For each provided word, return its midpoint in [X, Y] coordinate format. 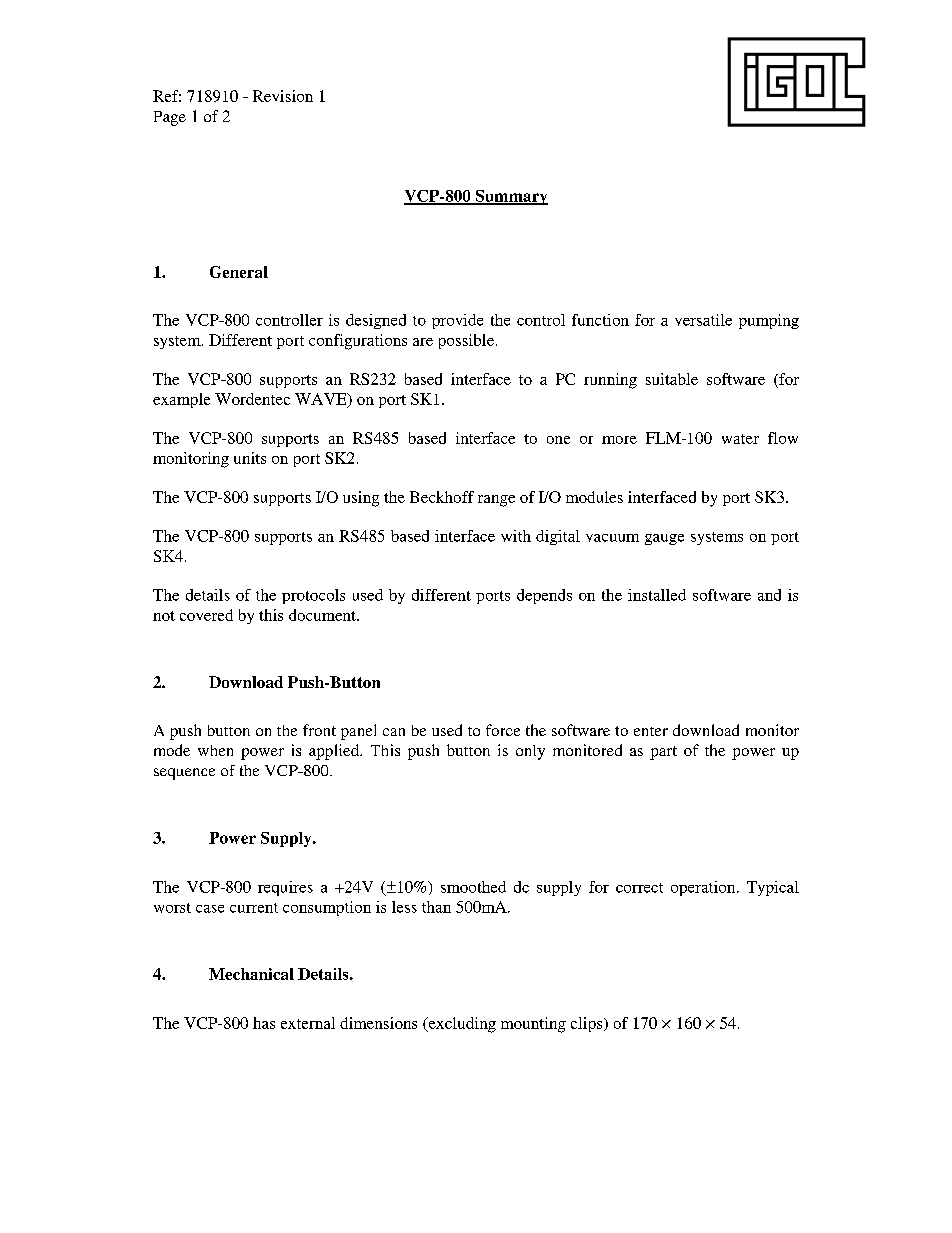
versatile [703, 320]
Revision [283, 96]
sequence [184, 774]
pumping [769, 321]
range [496, 501]
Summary [510, 197]
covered [206, 615]
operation [704, 888]
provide [457, 321]
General [239, 272]
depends [544, 596]
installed [657, 595]
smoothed [473, 887]
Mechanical [251, 974]
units [250, 458]
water [740, 439]
